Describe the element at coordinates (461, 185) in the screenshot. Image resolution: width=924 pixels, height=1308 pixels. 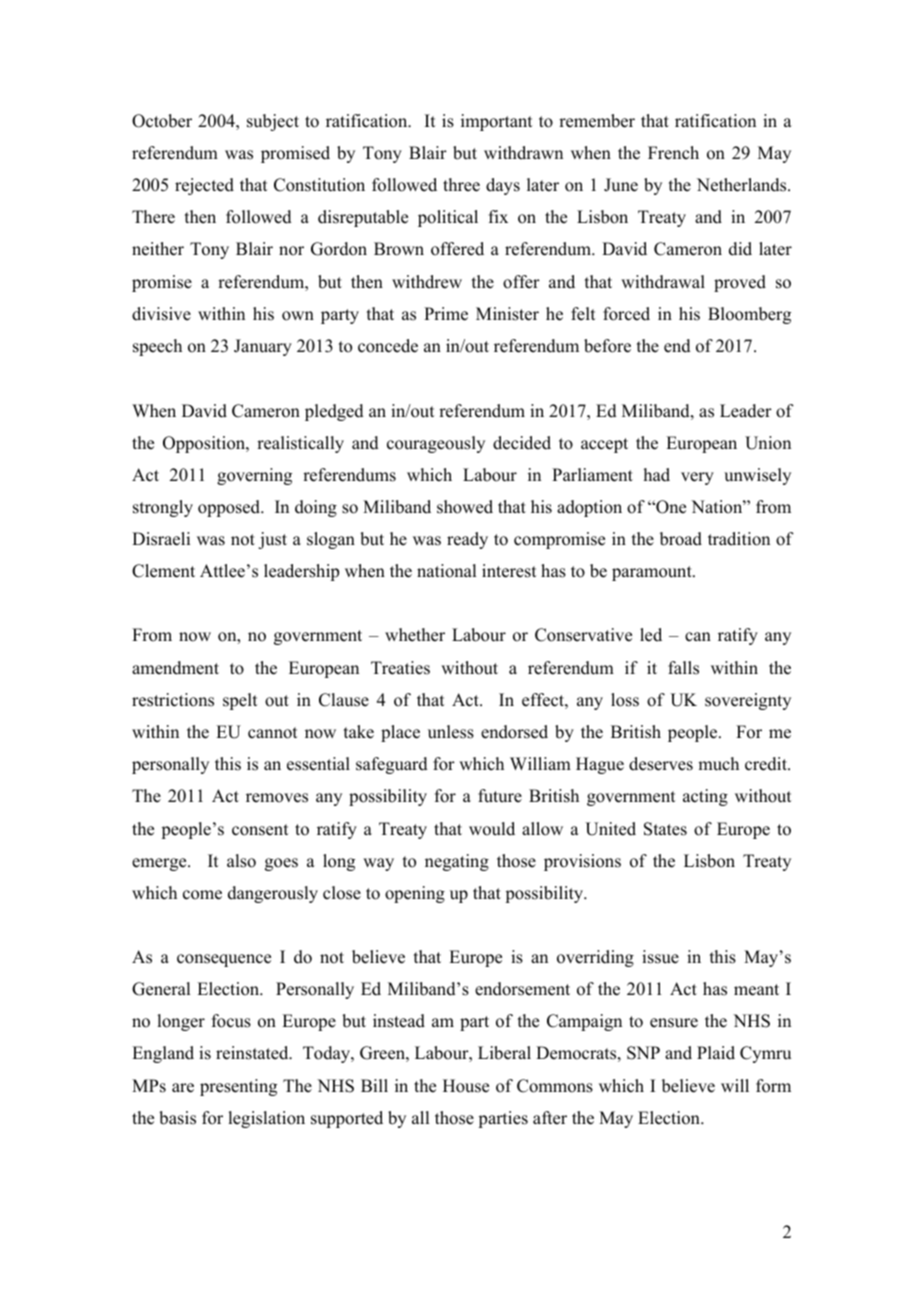
I see `three` at that location.
